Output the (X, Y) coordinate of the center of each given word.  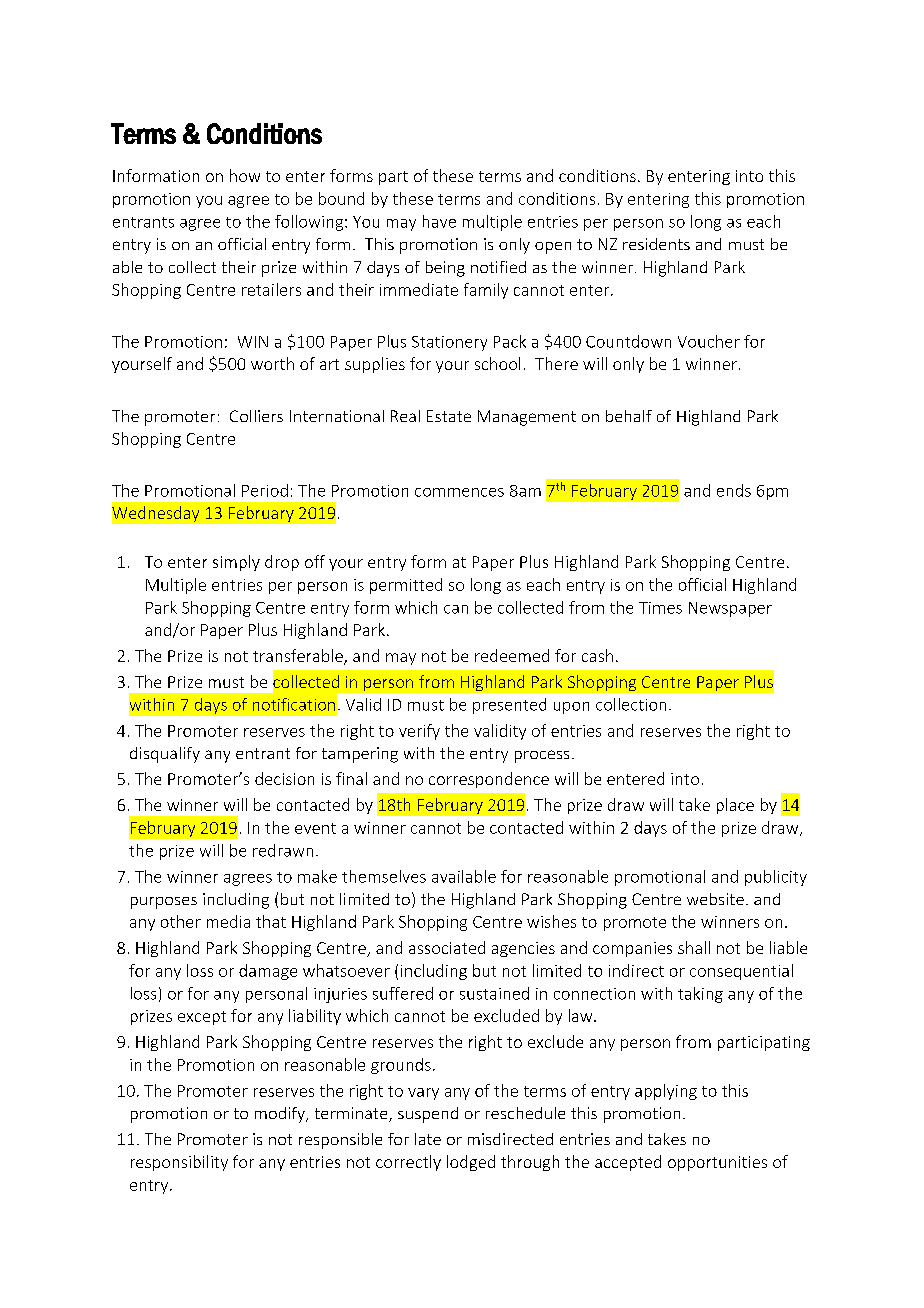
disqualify (165, 755)
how (245, 175)
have (439, 221)
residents (656, 244)
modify (281, 1115)
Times (660, 608)
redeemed (512, 655)
